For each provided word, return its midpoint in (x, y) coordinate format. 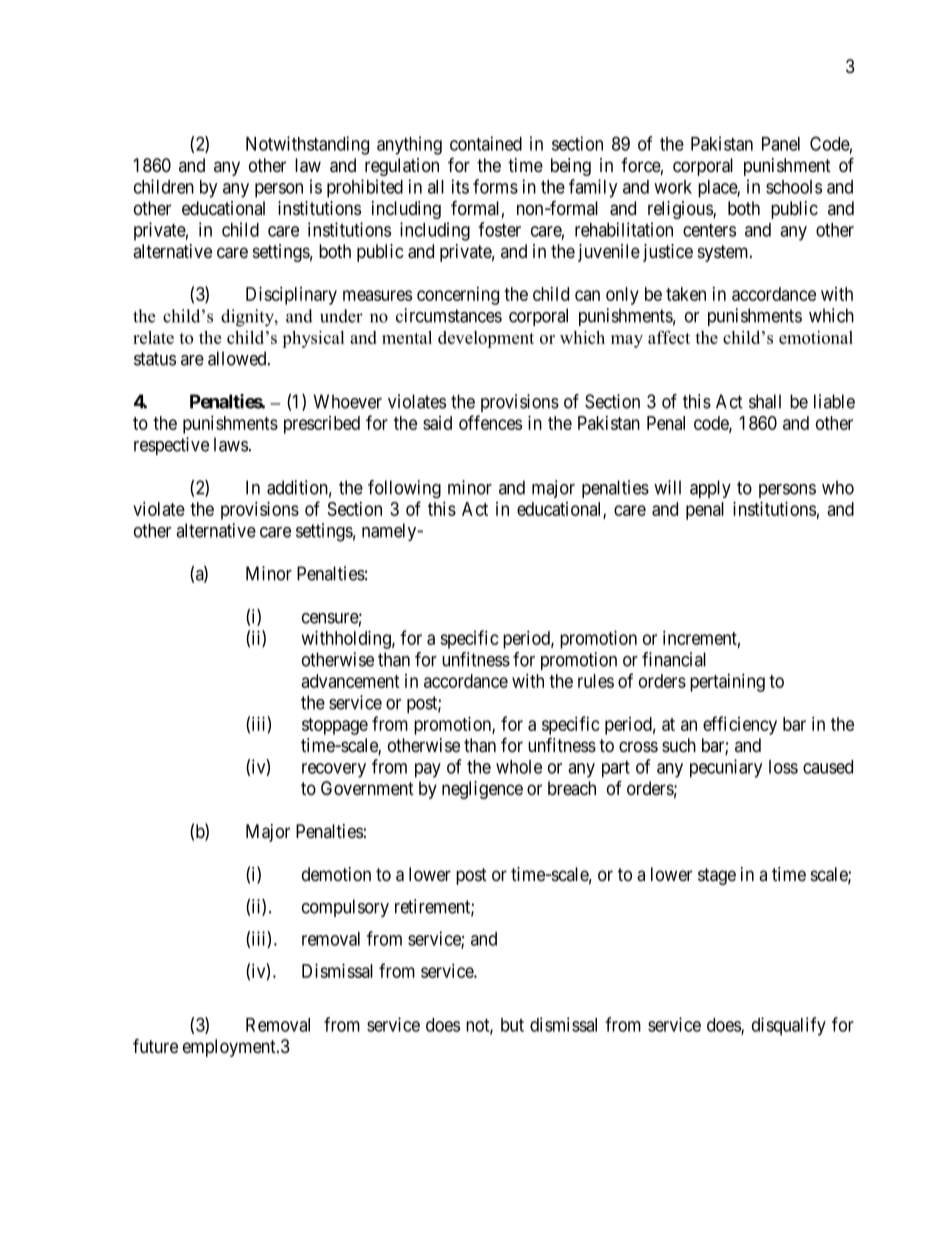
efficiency (740, 725)
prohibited (365, 188)
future (155, 1046)
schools (794, 187)
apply (710, 489)
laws (231, 444)
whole (519, 767)
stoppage (335, 726)
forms (495, 186)
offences (490, 422)
